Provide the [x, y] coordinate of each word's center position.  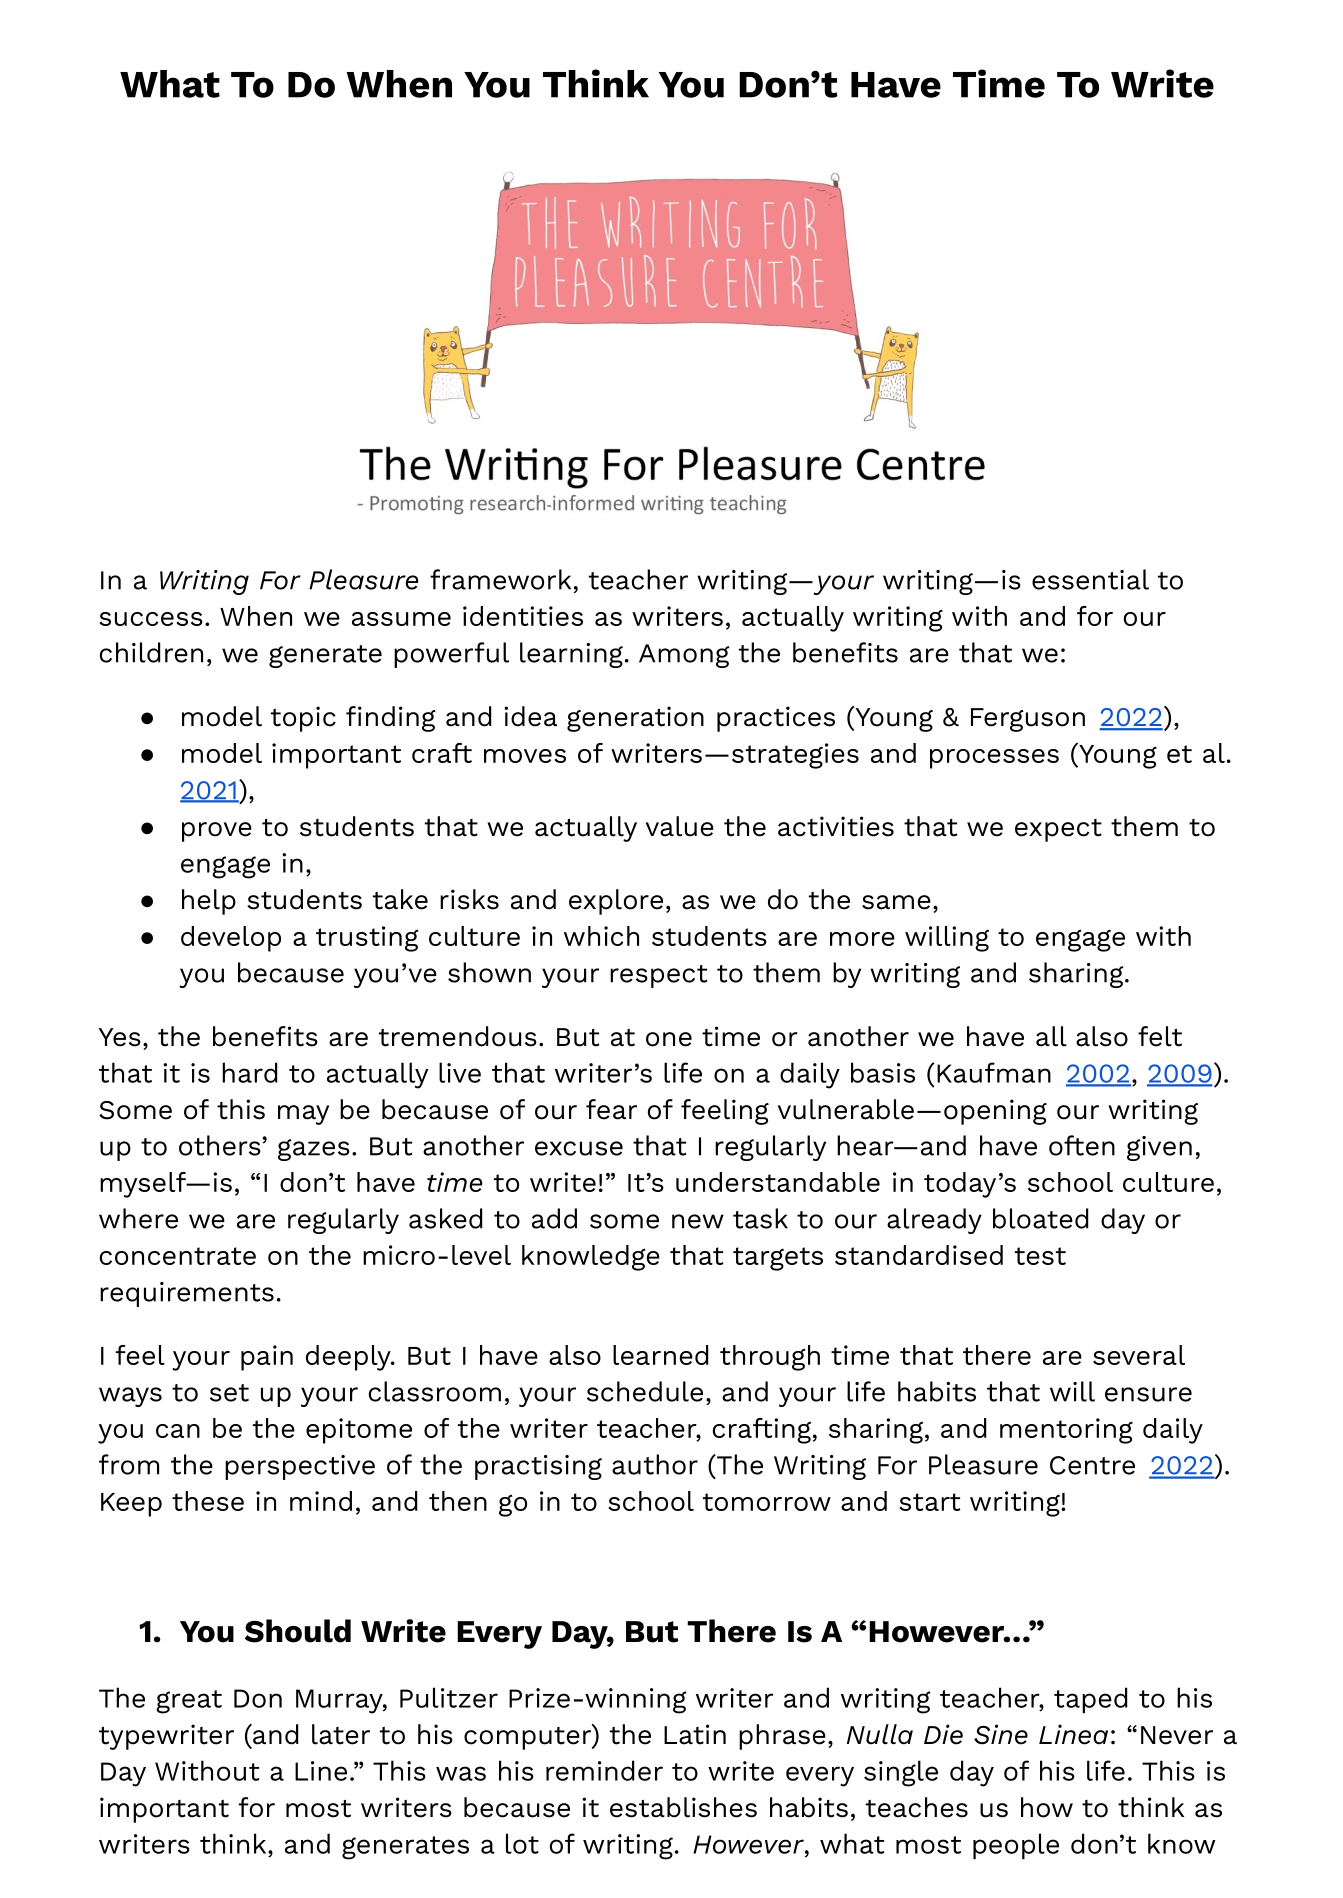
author [655, 1464]
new [698, 1221]
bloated [1040, 1218]
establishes [683, 1807]
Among [684, 656]
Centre [1092, 1465]
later [341, 1734]
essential [1090, 579]
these [208, 1501]
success [151, 619]
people [1016, 1846]
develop [231, 939]
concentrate [178, 1256]
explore [616, 902]
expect [1058, 830]
